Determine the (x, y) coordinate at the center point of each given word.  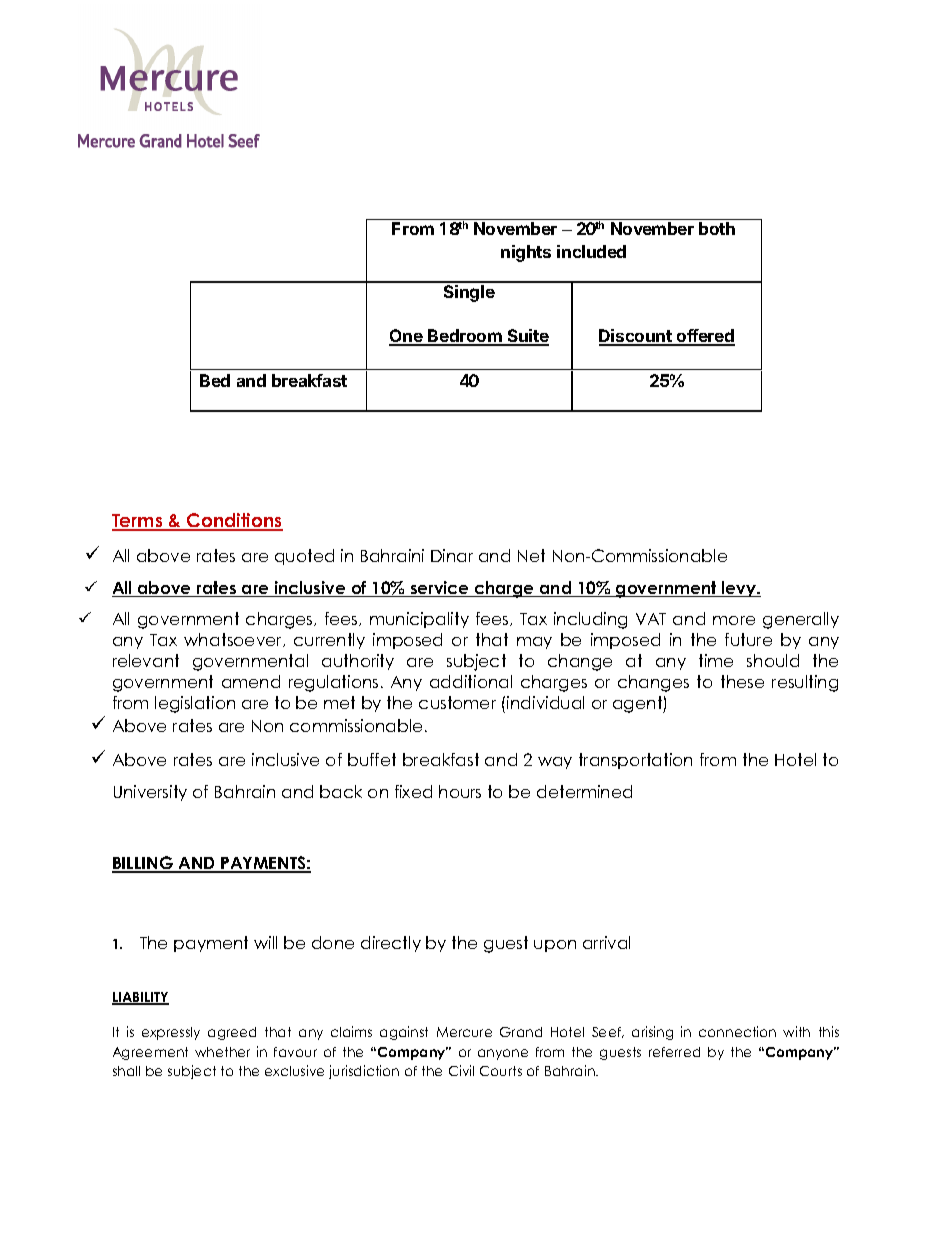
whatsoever (234, 640)
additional (471, 681)
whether (222, 1052)
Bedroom (465, 337)
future (748, 639)
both (717, 228)
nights (526, 253)
